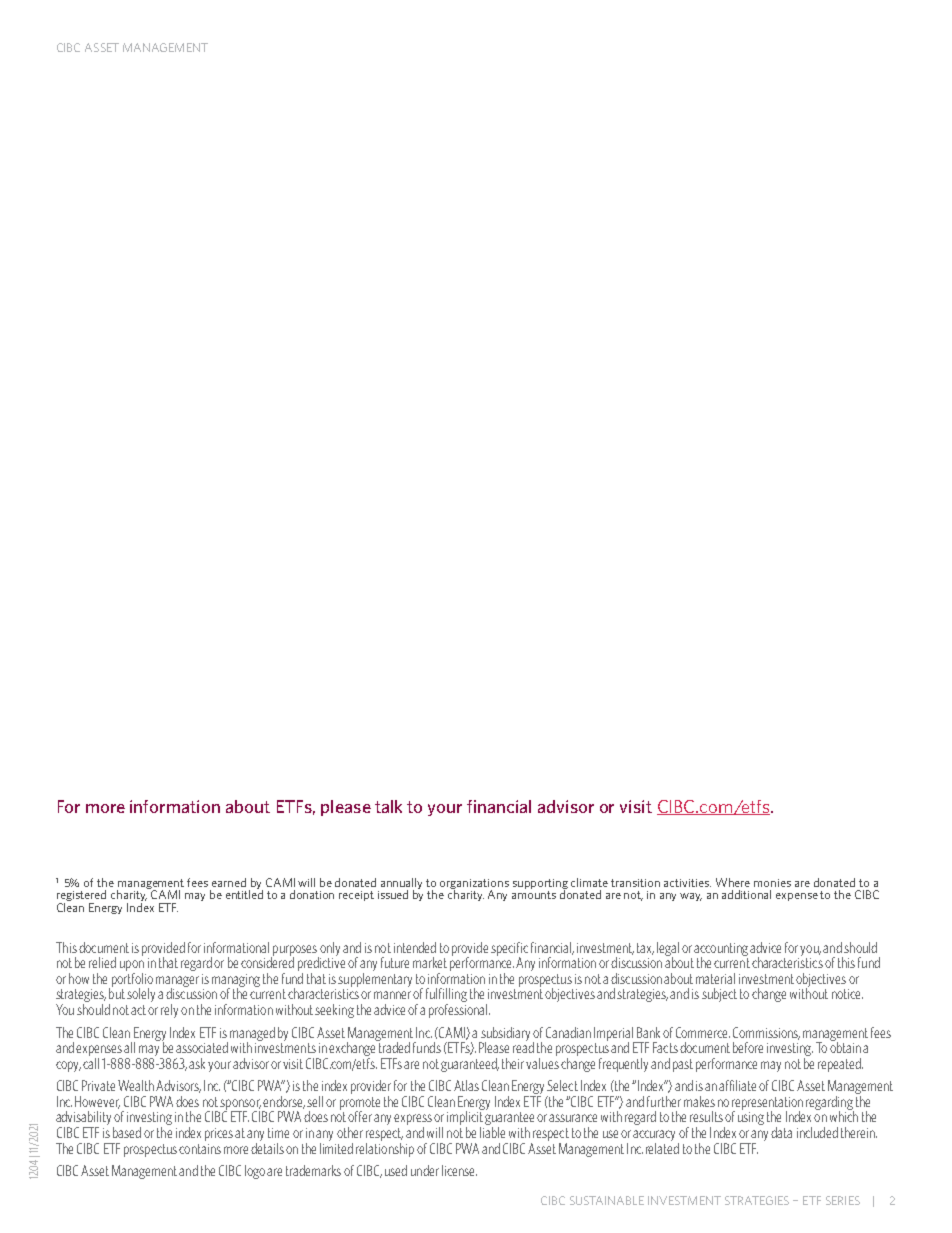 Image resolution: width=952 pixels, height=1233 pixels. I want to click on rely, so click(169, 1011).
